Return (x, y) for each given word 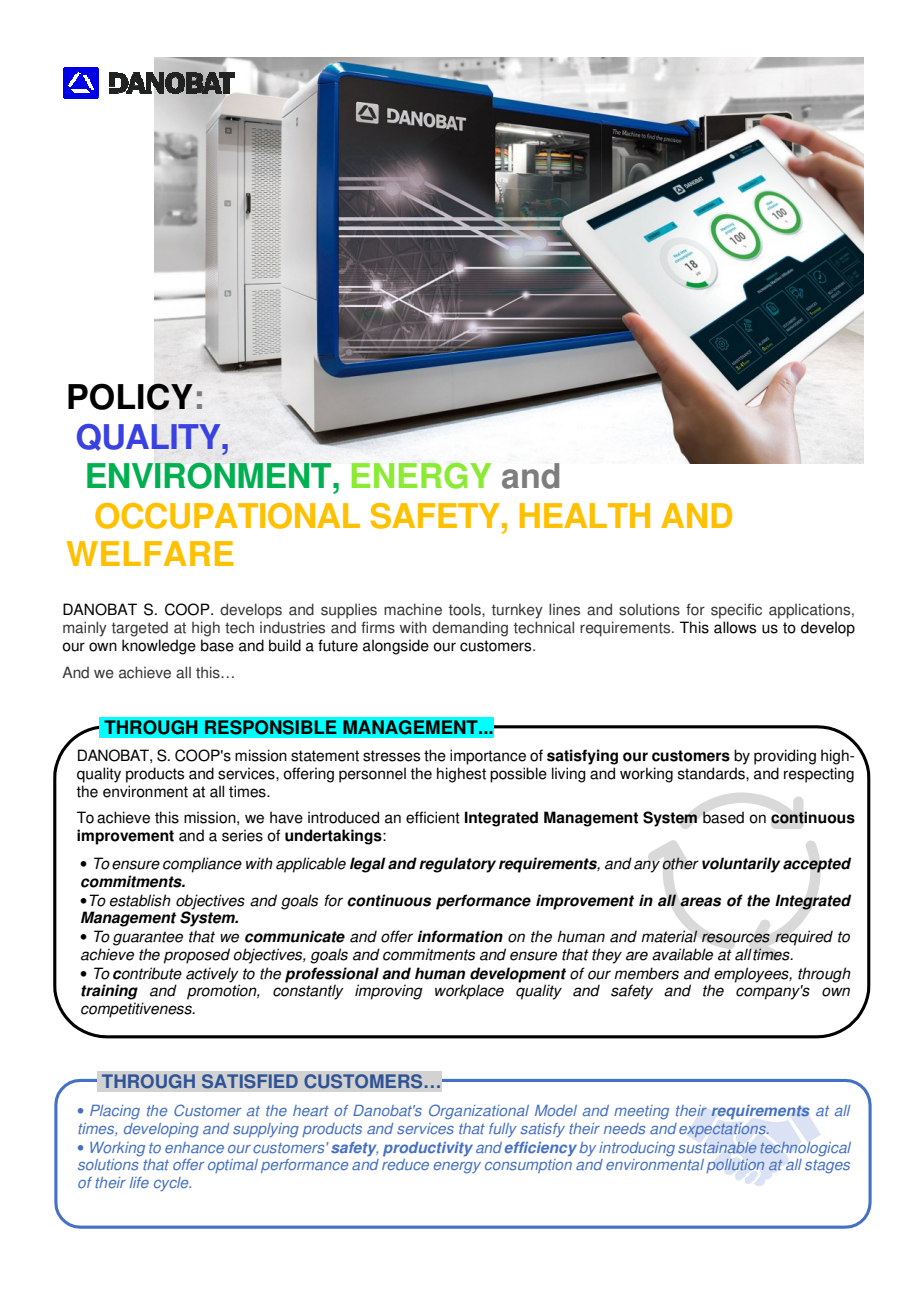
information (460, 936)
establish (140, 900)
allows (735, 627)
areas (700, 902)
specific (736, 611)
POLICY (130, 396)
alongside (396, 647)
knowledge (159, 647)
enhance (194, 1147)
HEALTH (585, 515)
